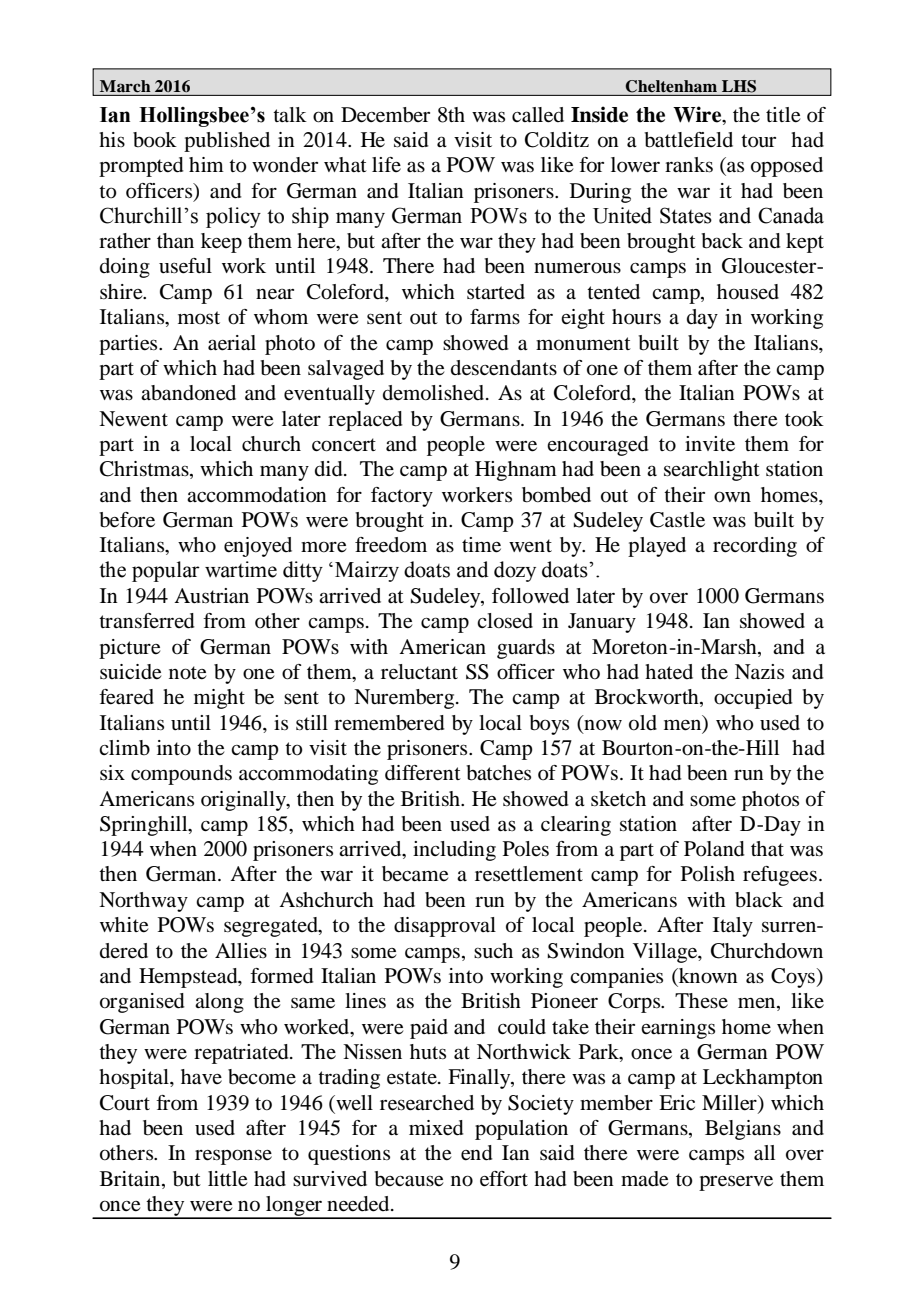 This document has width=924, height=1311. I want to click on effort, so click(504, 1179).
